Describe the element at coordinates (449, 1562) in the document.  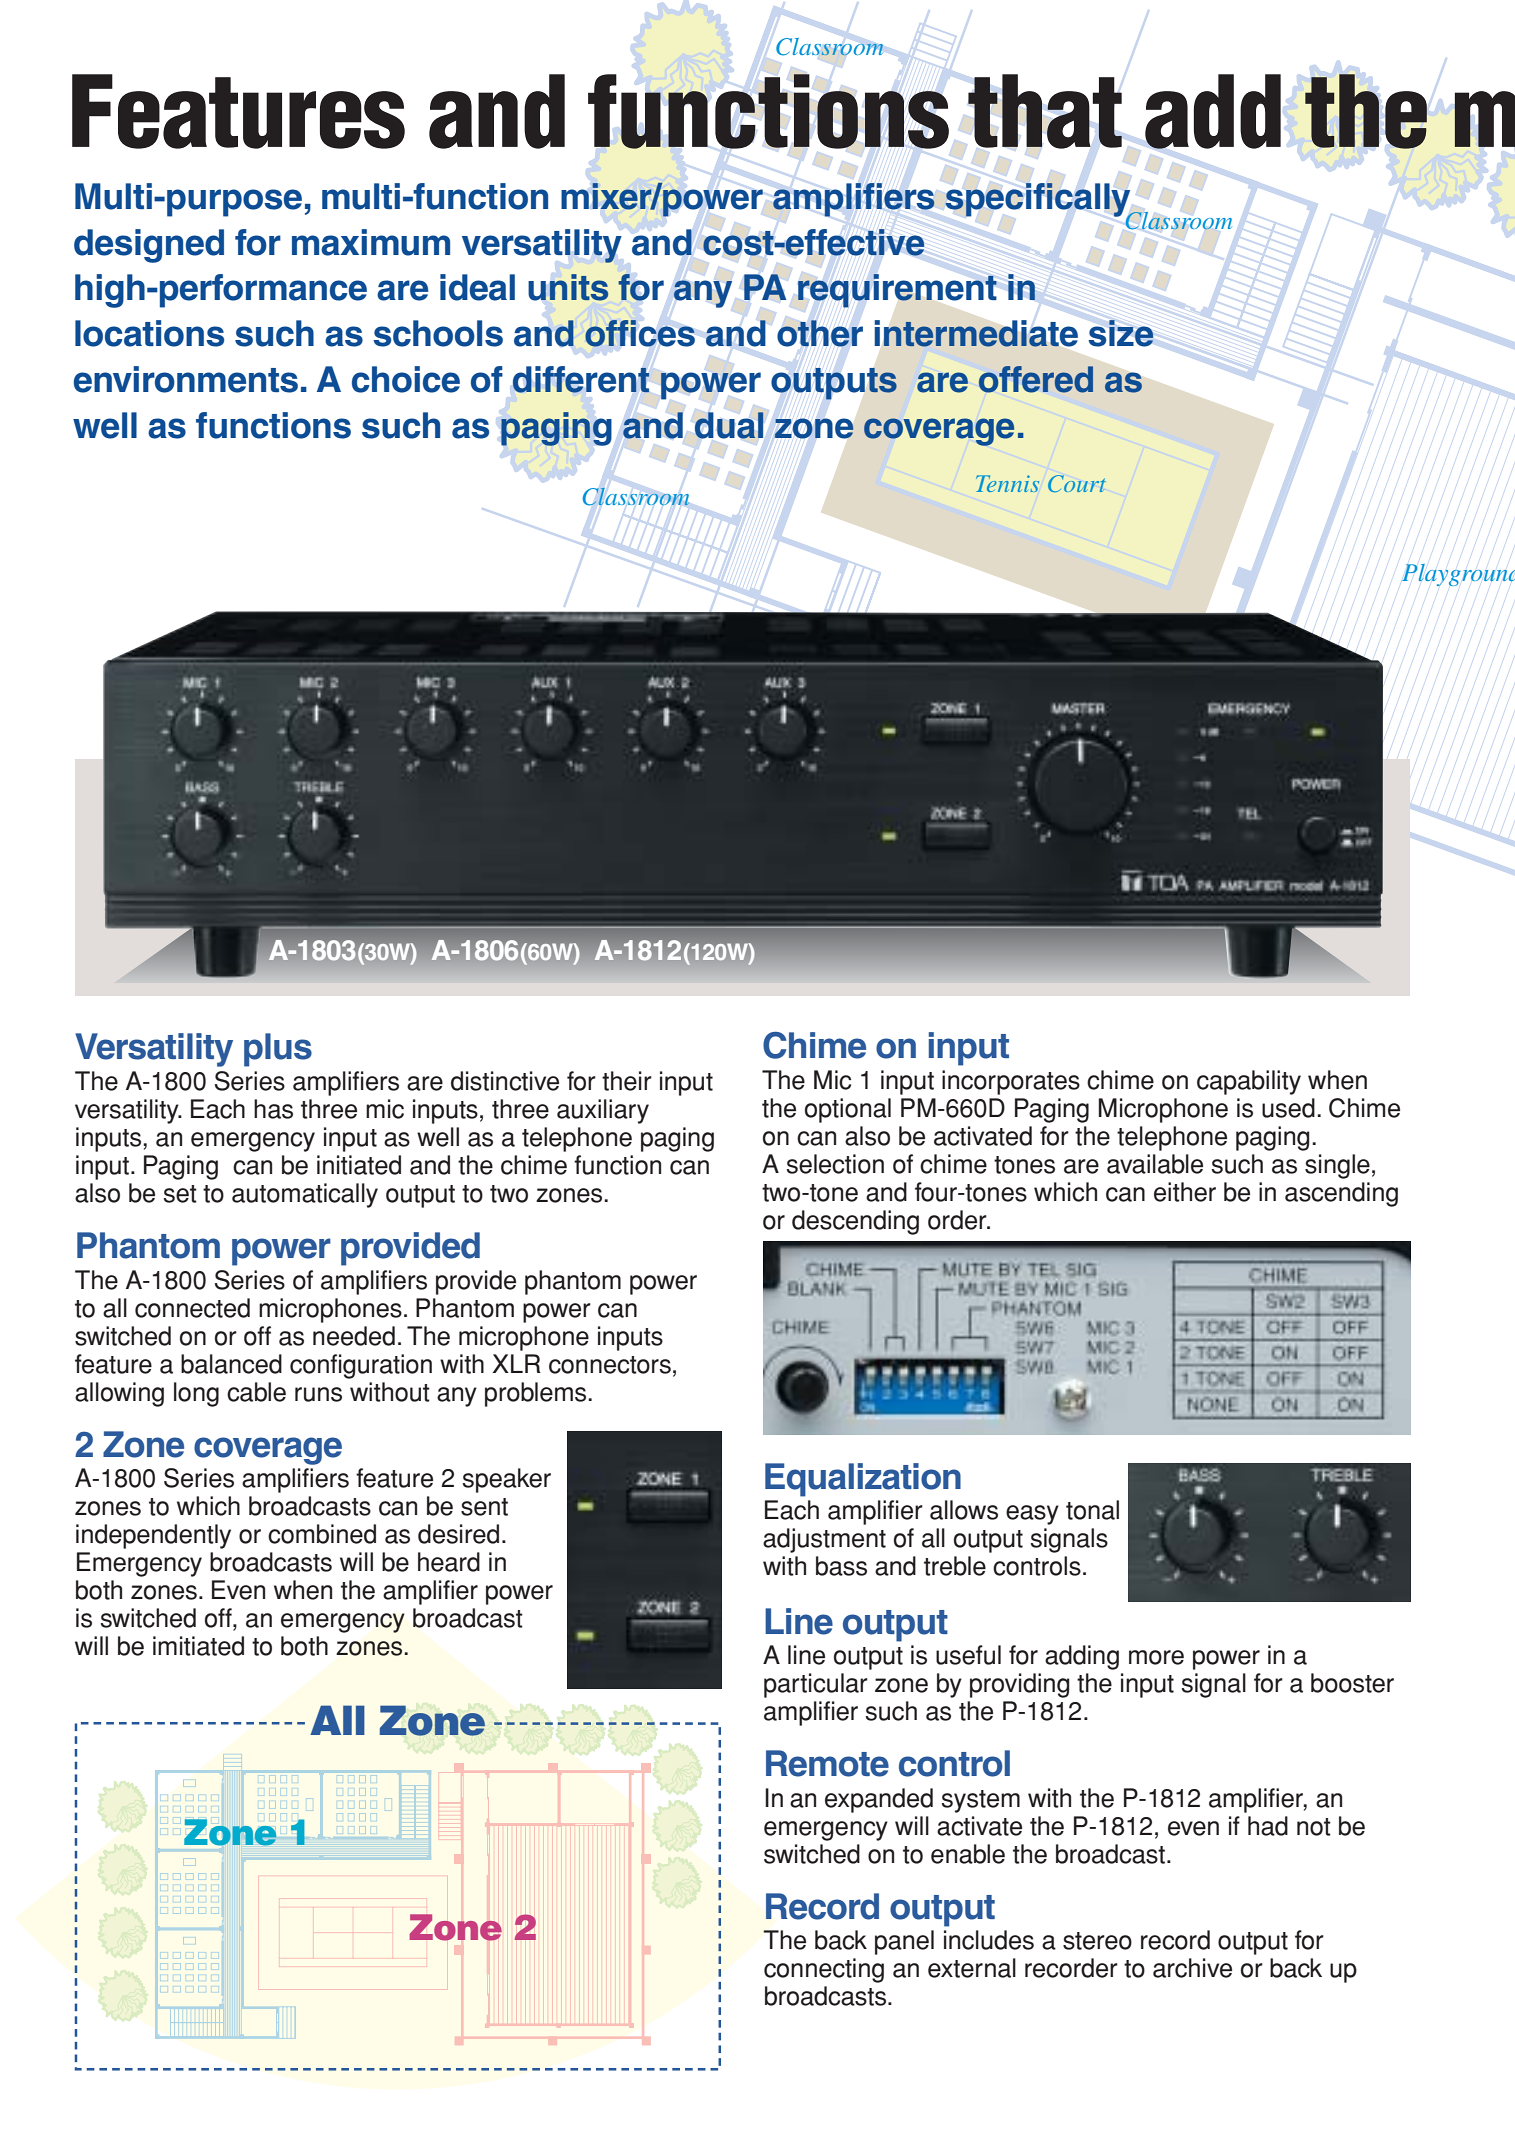
I see `heard` at that location.
